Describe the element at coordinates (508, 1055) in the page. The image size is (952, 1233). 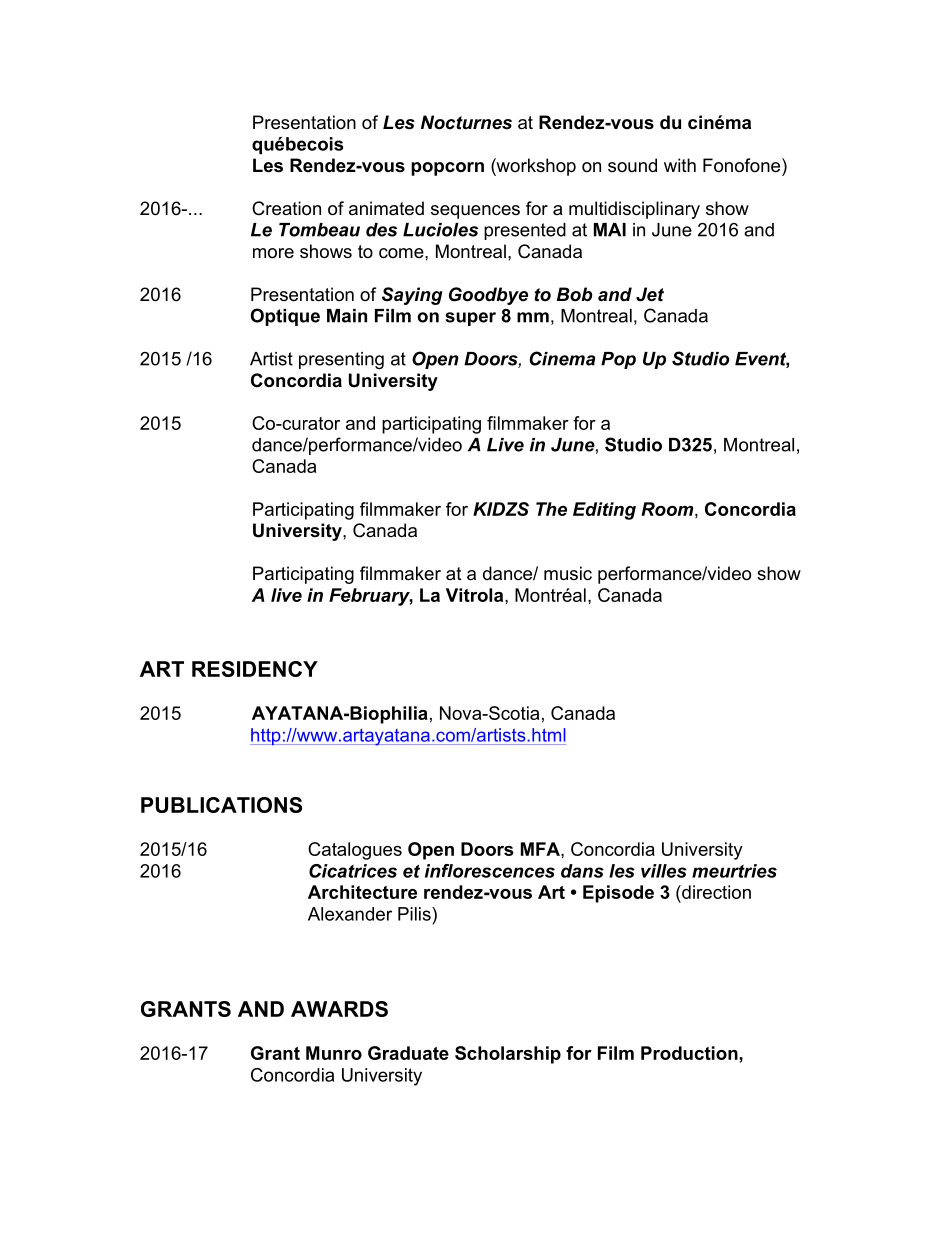
I see `Scholarship` at that location.
